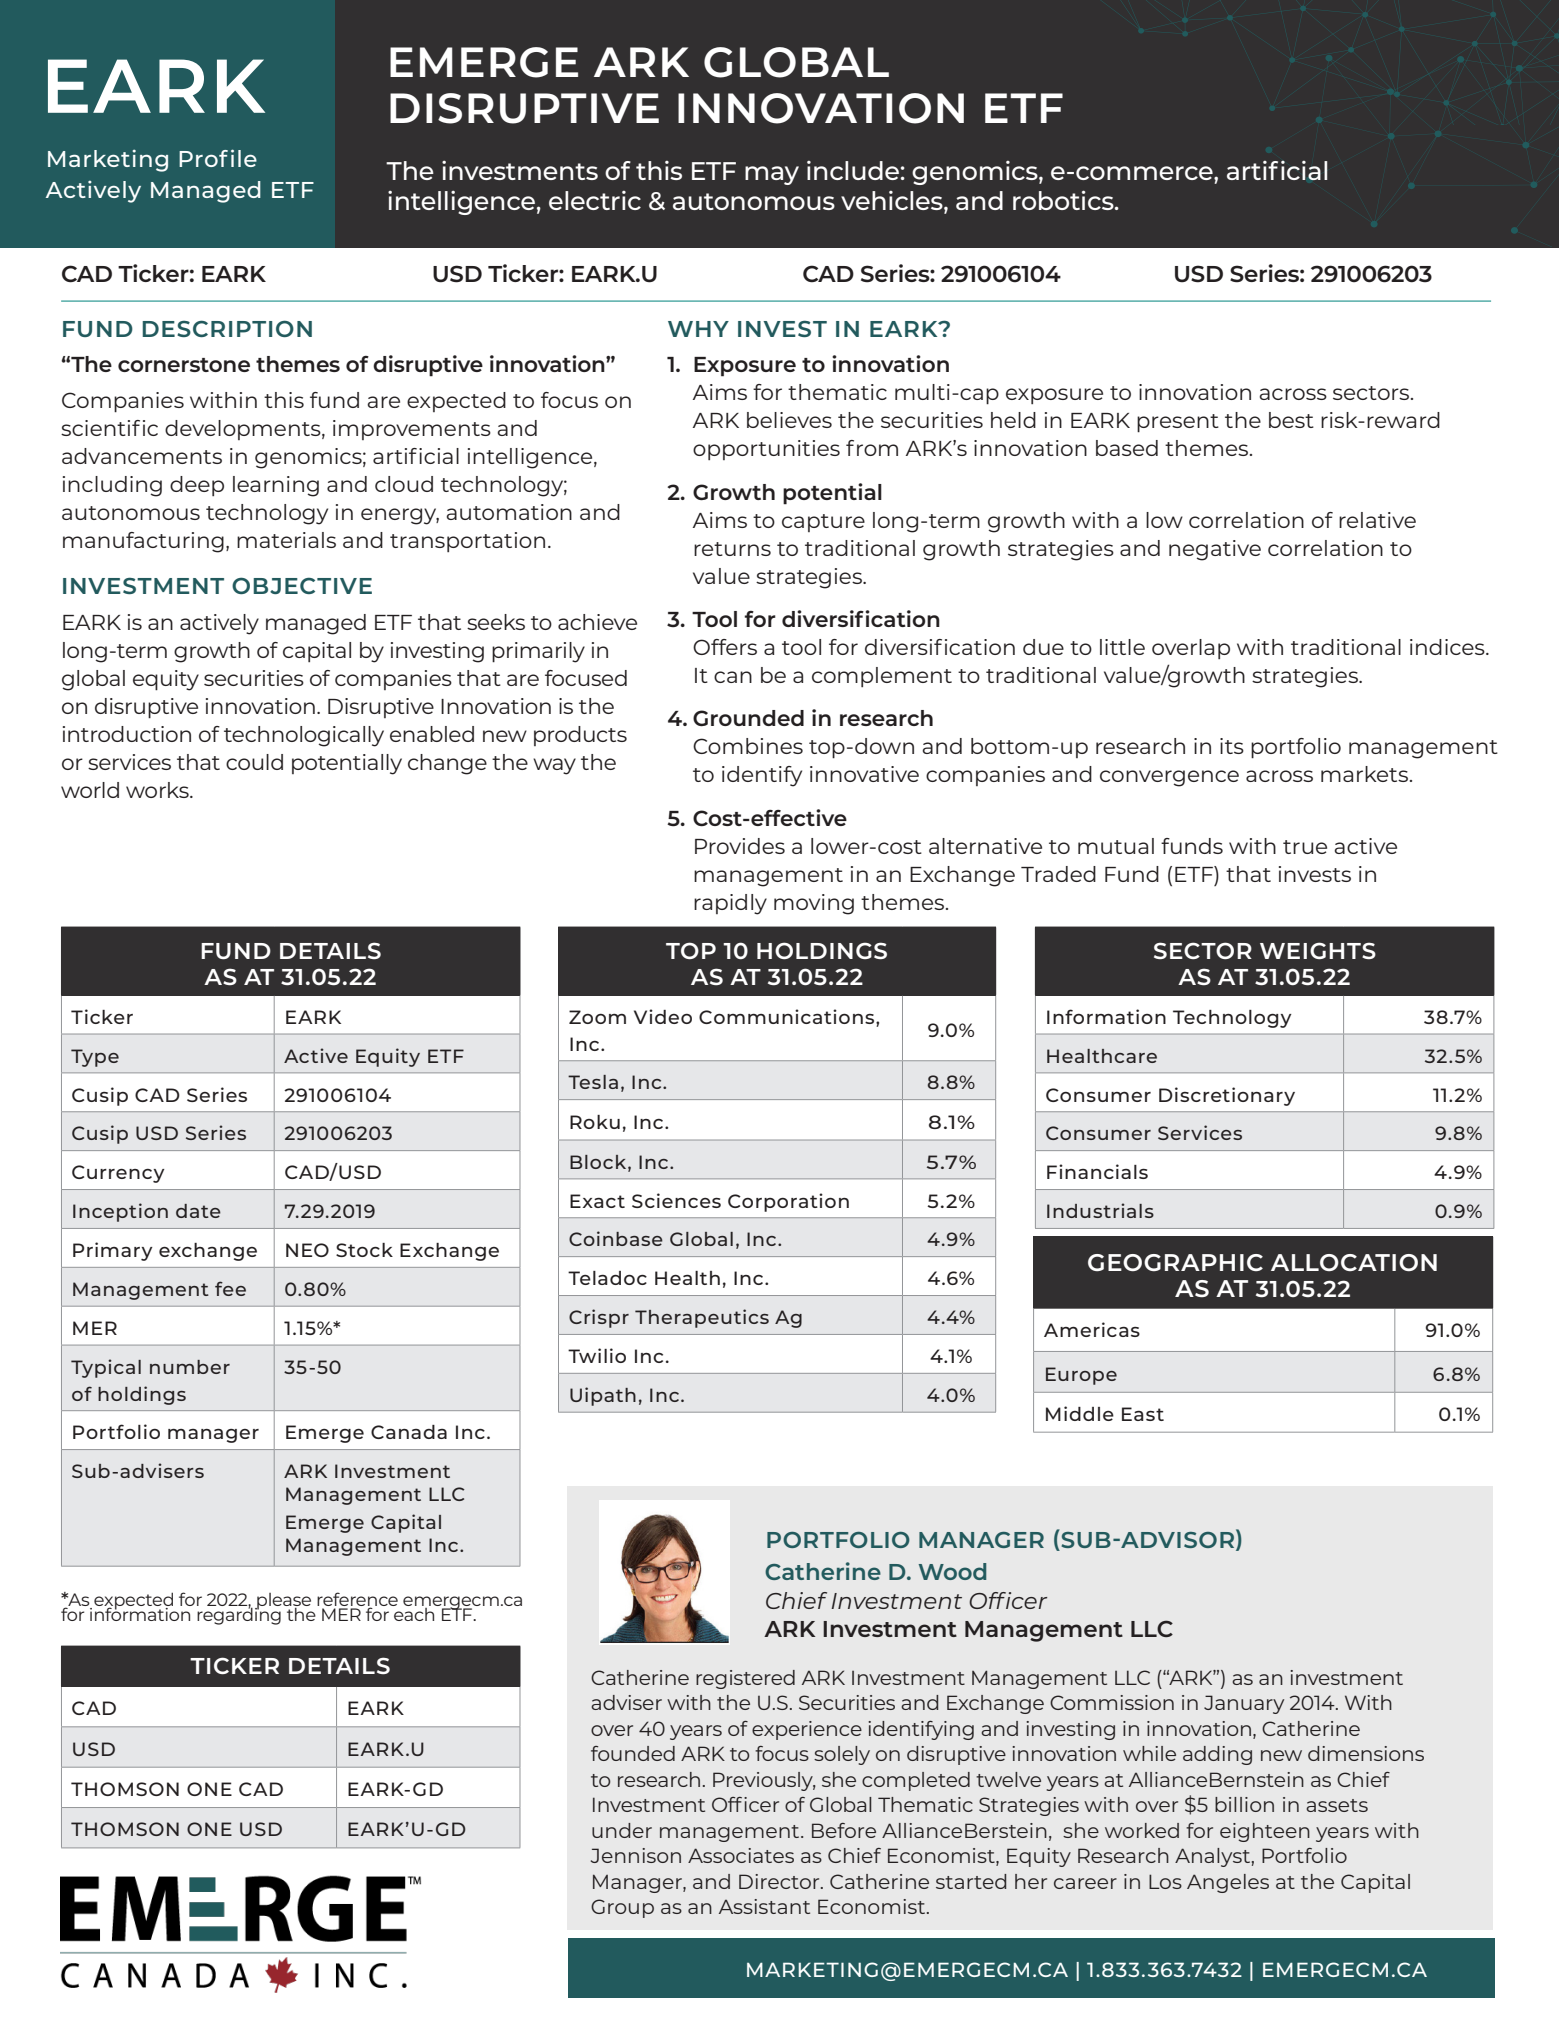 This image has height=2018, width=1559. What do you see at coordinates (772, 175) in the image?
I see `may` at bounding box center [772, 175].
